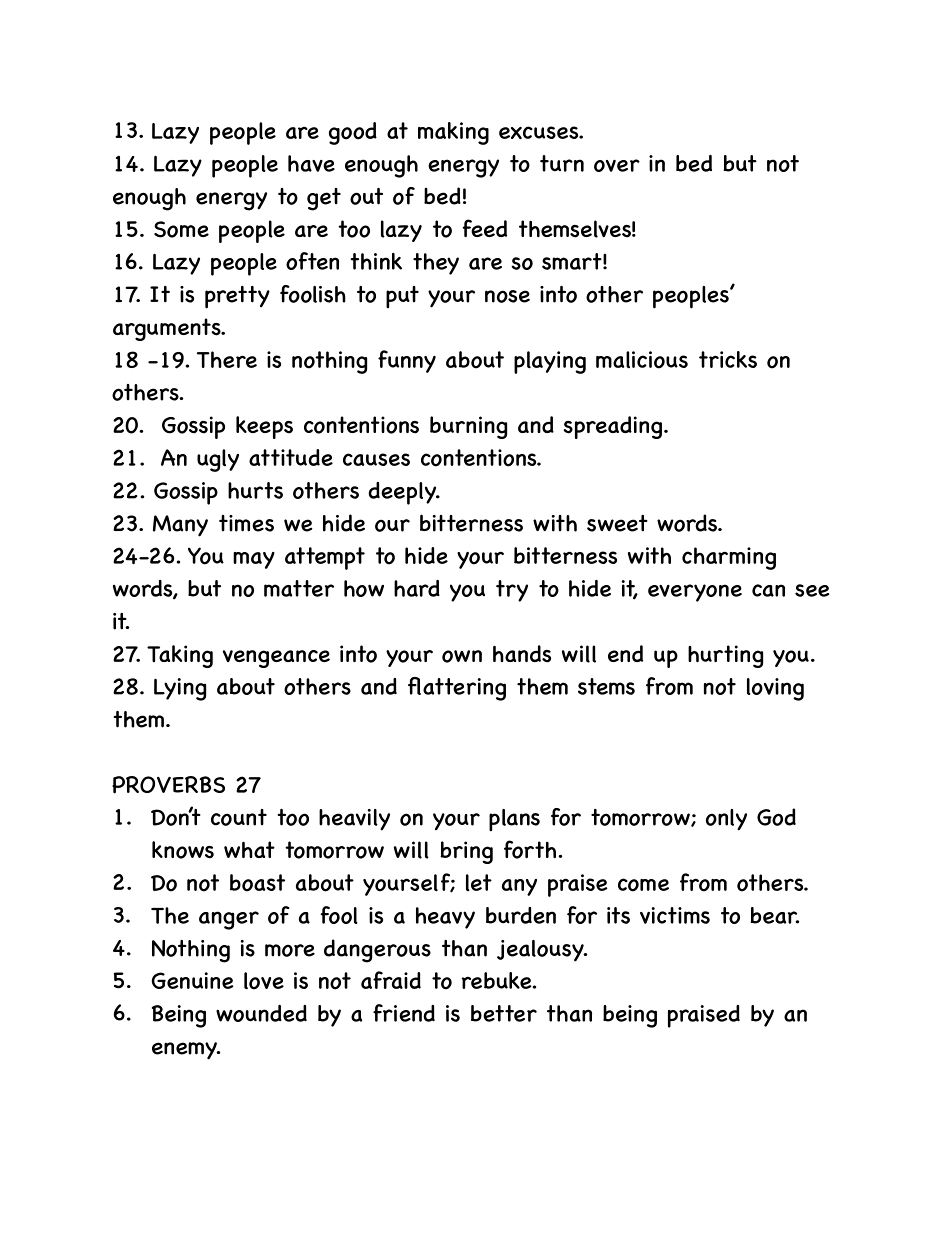 The height and width of the screenshot is (1233, 952). I want to click on bear, so click(775, 915).
